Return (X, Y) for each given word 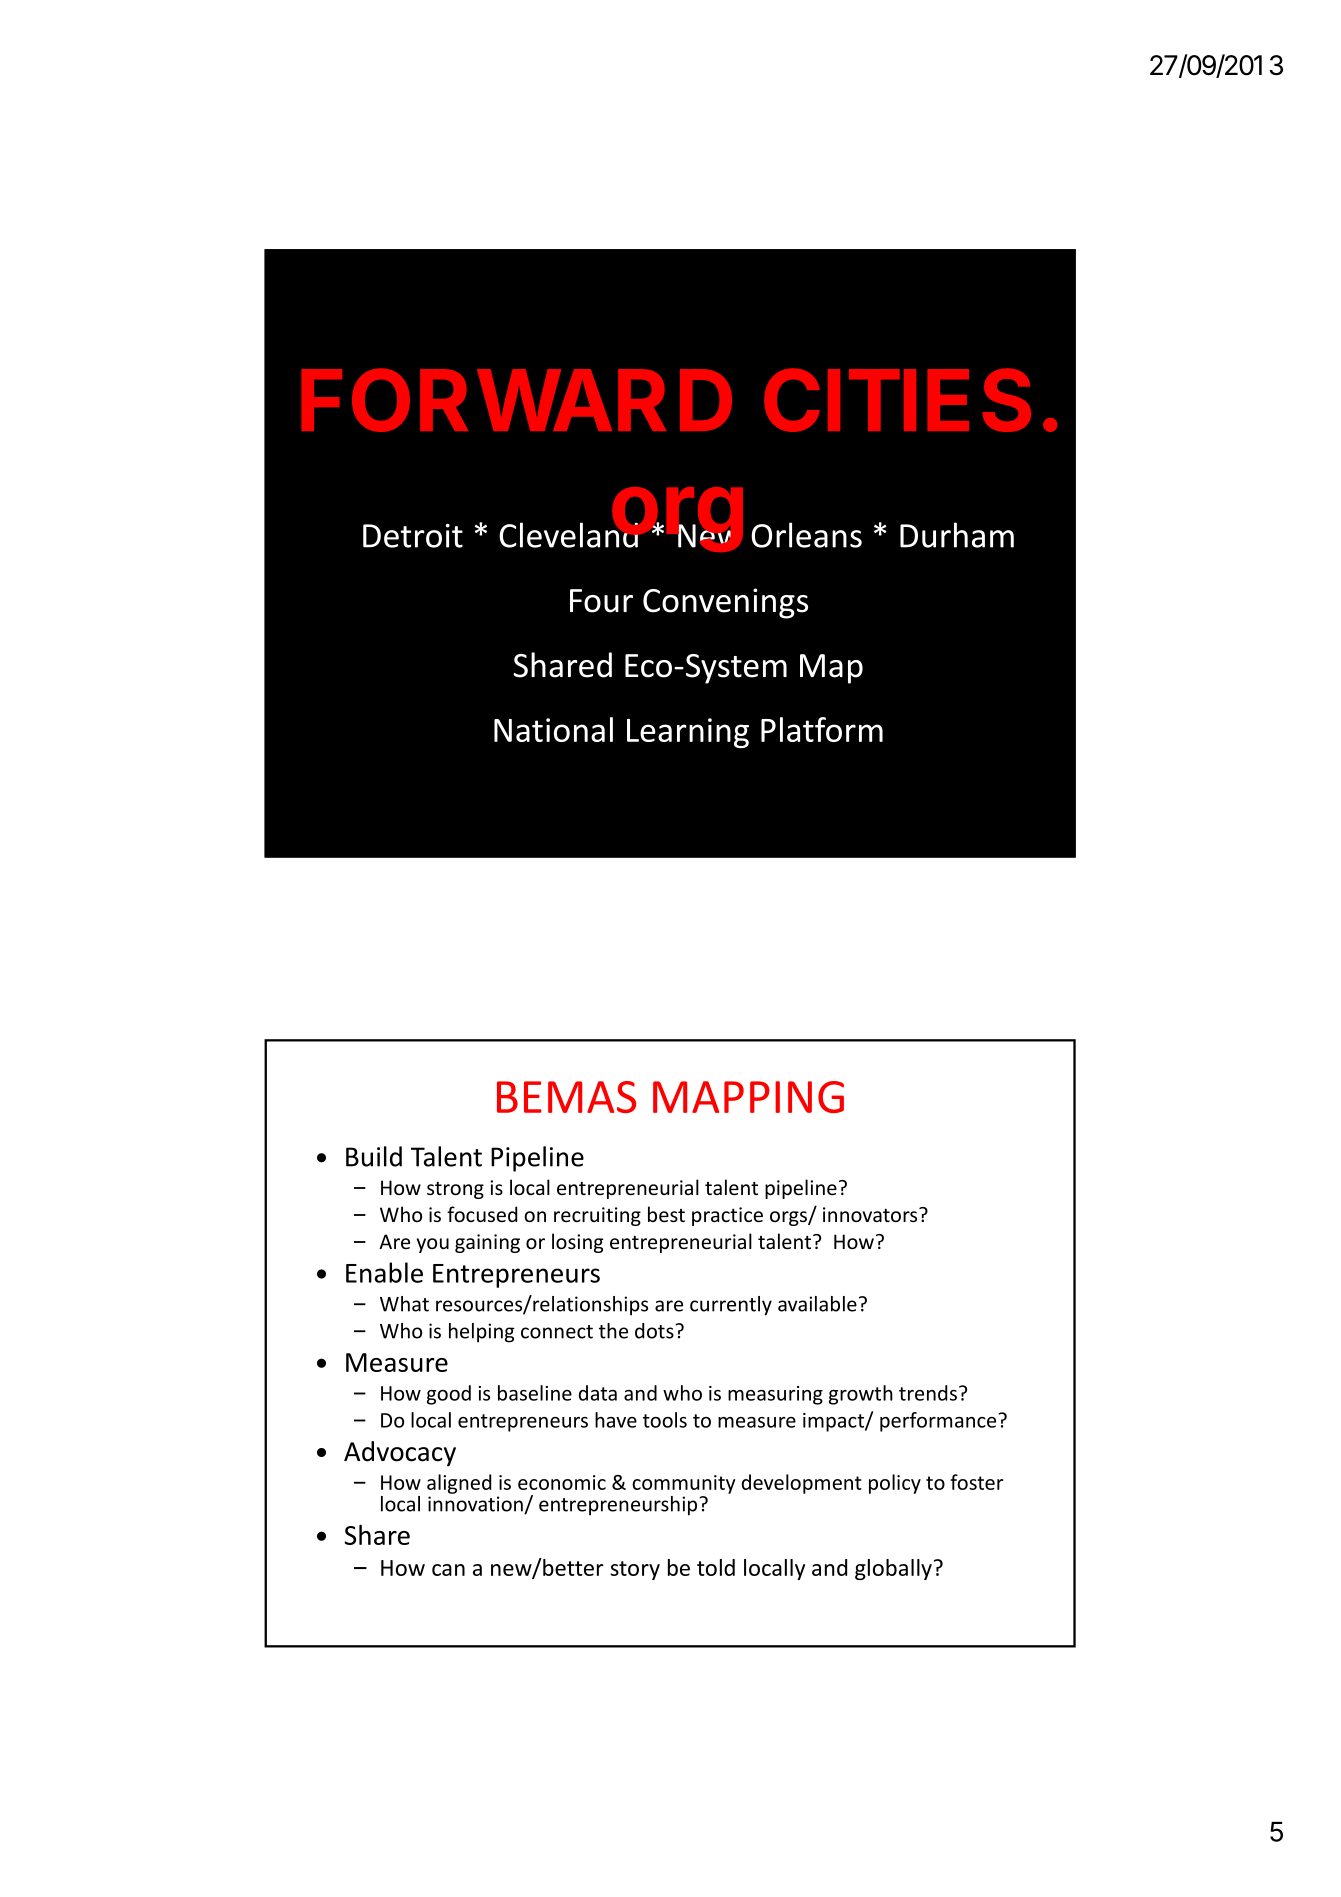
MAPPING (748, 1097)
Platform (822, 729)
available (817, 1304)
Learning (688, 733)
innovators (871, 1214)
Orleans (806, 535)
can (448, 1570)
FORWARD (516, 400)
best (666, 1214)
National (553, 729)
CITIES (897, 400)
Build (374, 1156)
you (433, 1245)
